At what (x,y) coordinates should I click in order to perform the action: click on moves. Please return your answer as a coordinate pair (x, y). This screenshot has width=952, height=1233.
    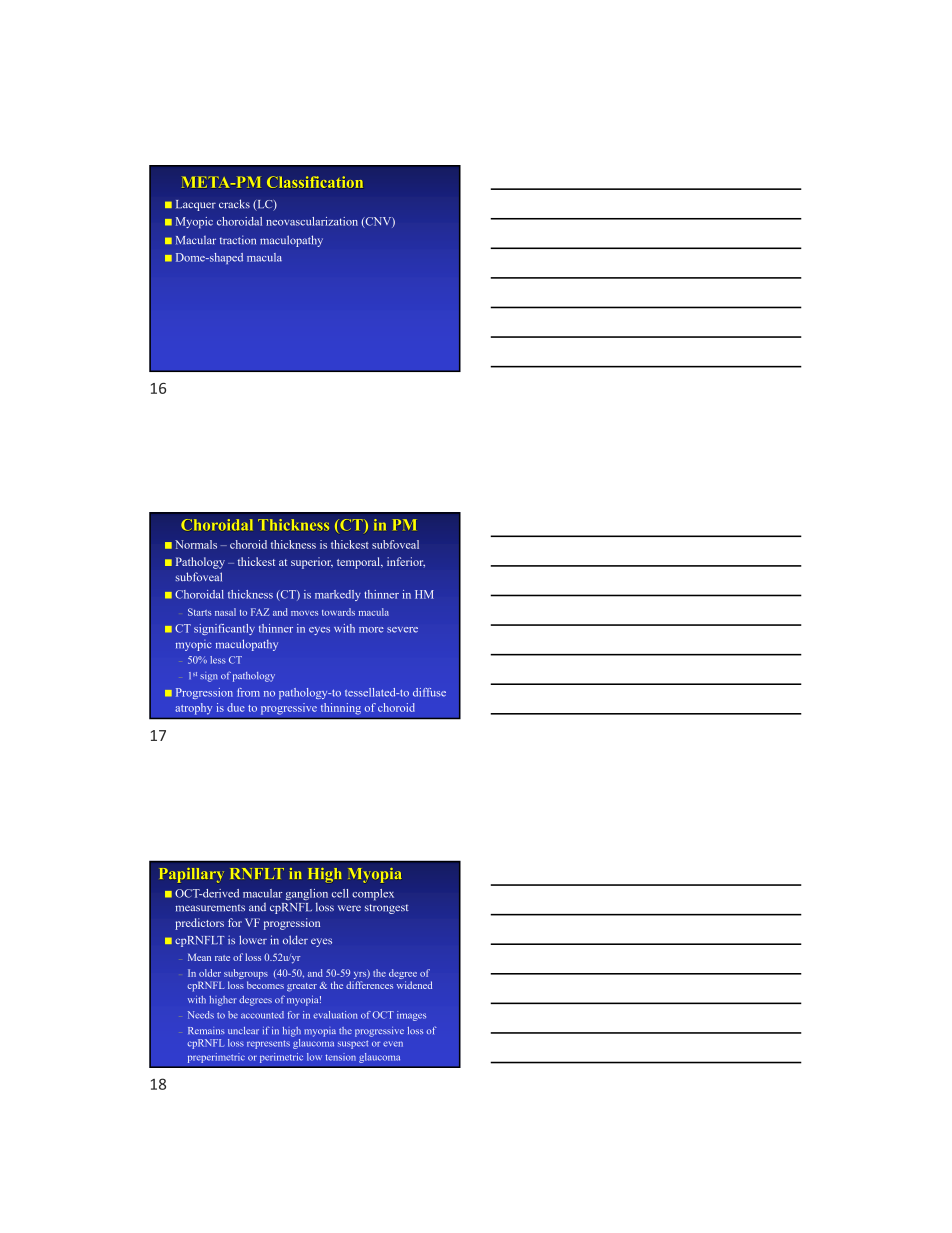
    Looking at the image, I should click on (304, 613).
